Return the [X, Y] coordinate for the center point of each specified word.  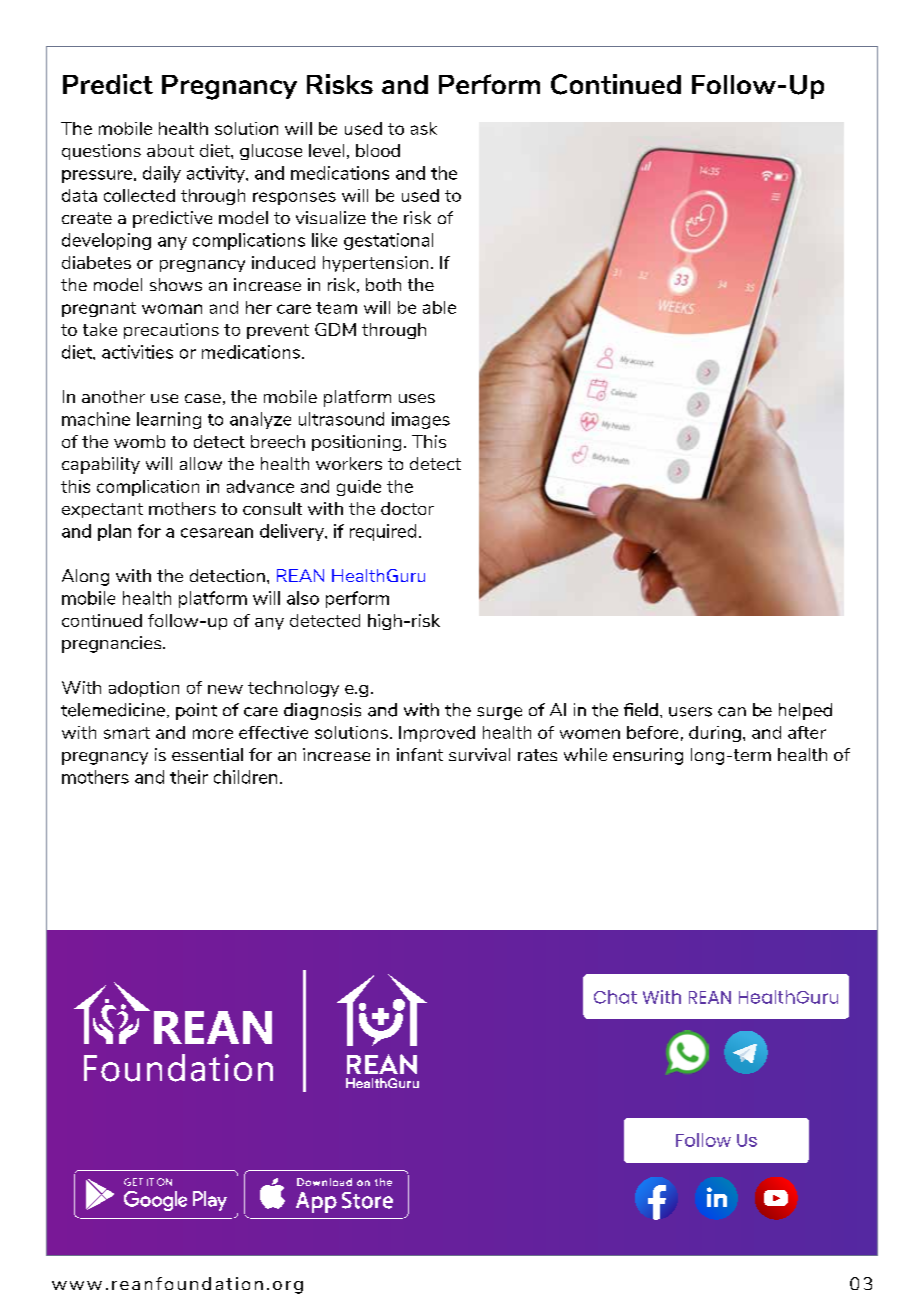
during [715, 734]
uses [417, 398]
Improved [437, 734]
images [421, 420]
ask [424, 128]
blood [378, 150]
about [170, 150]
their [189, 777]
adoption [144, 689]
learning [169, 420]
